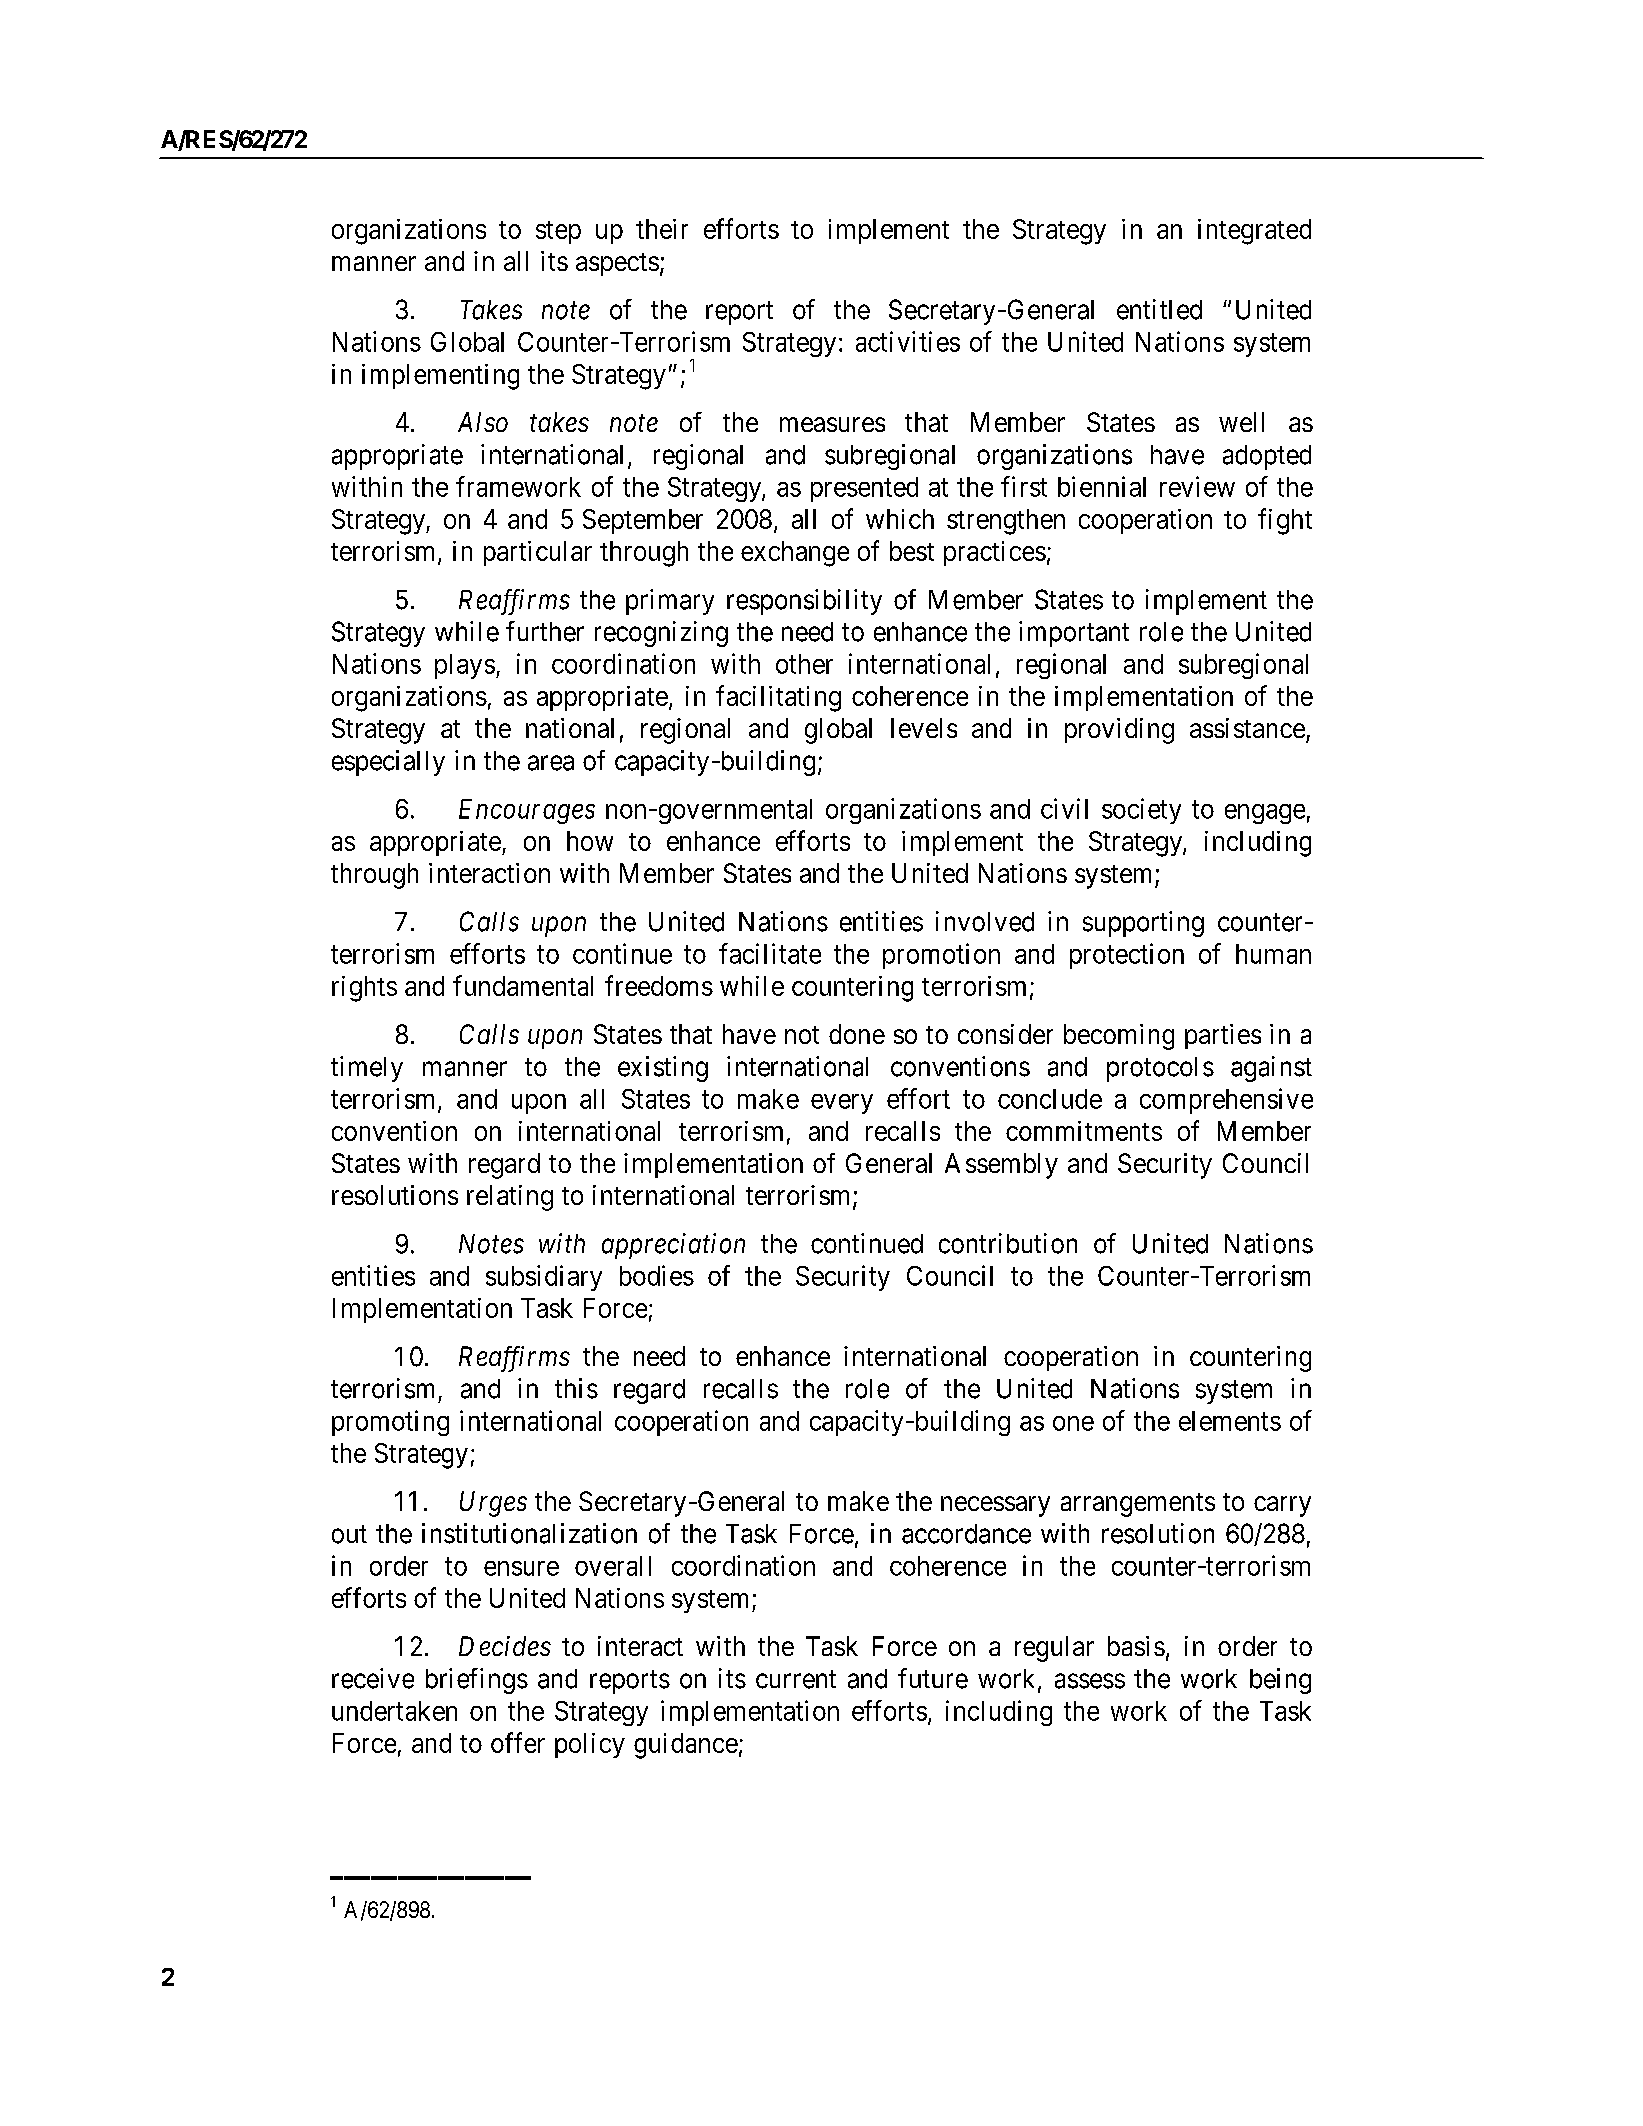 The image size is (1643, 2126). Describe the element at coordinates (1074, 634) in the screenshot. I see `important` at that location.
